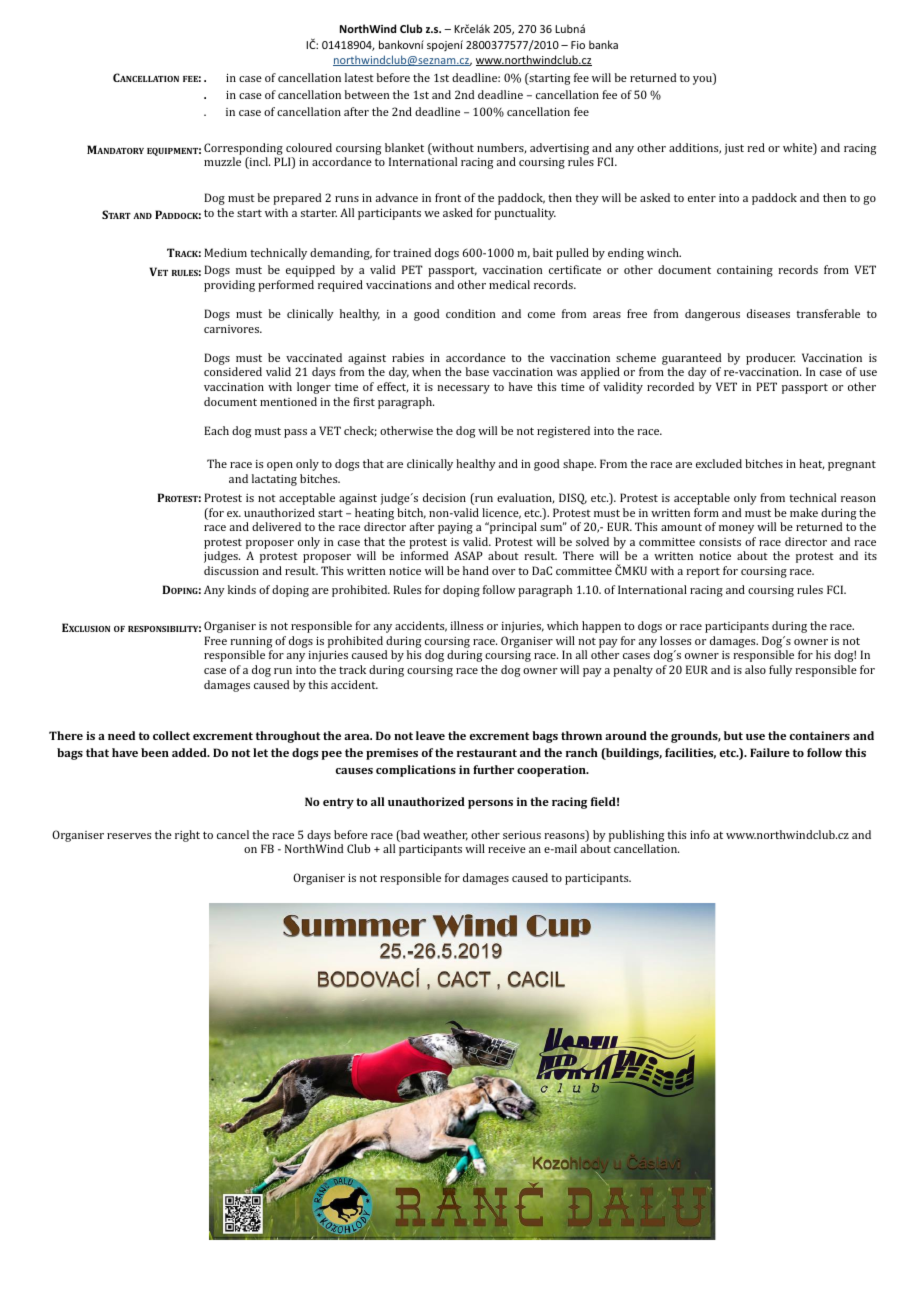 This screenshot has width=924, height=1308. Describe the element at coordinates (466, 625) in the screenshot. I see `illness` at that location.
